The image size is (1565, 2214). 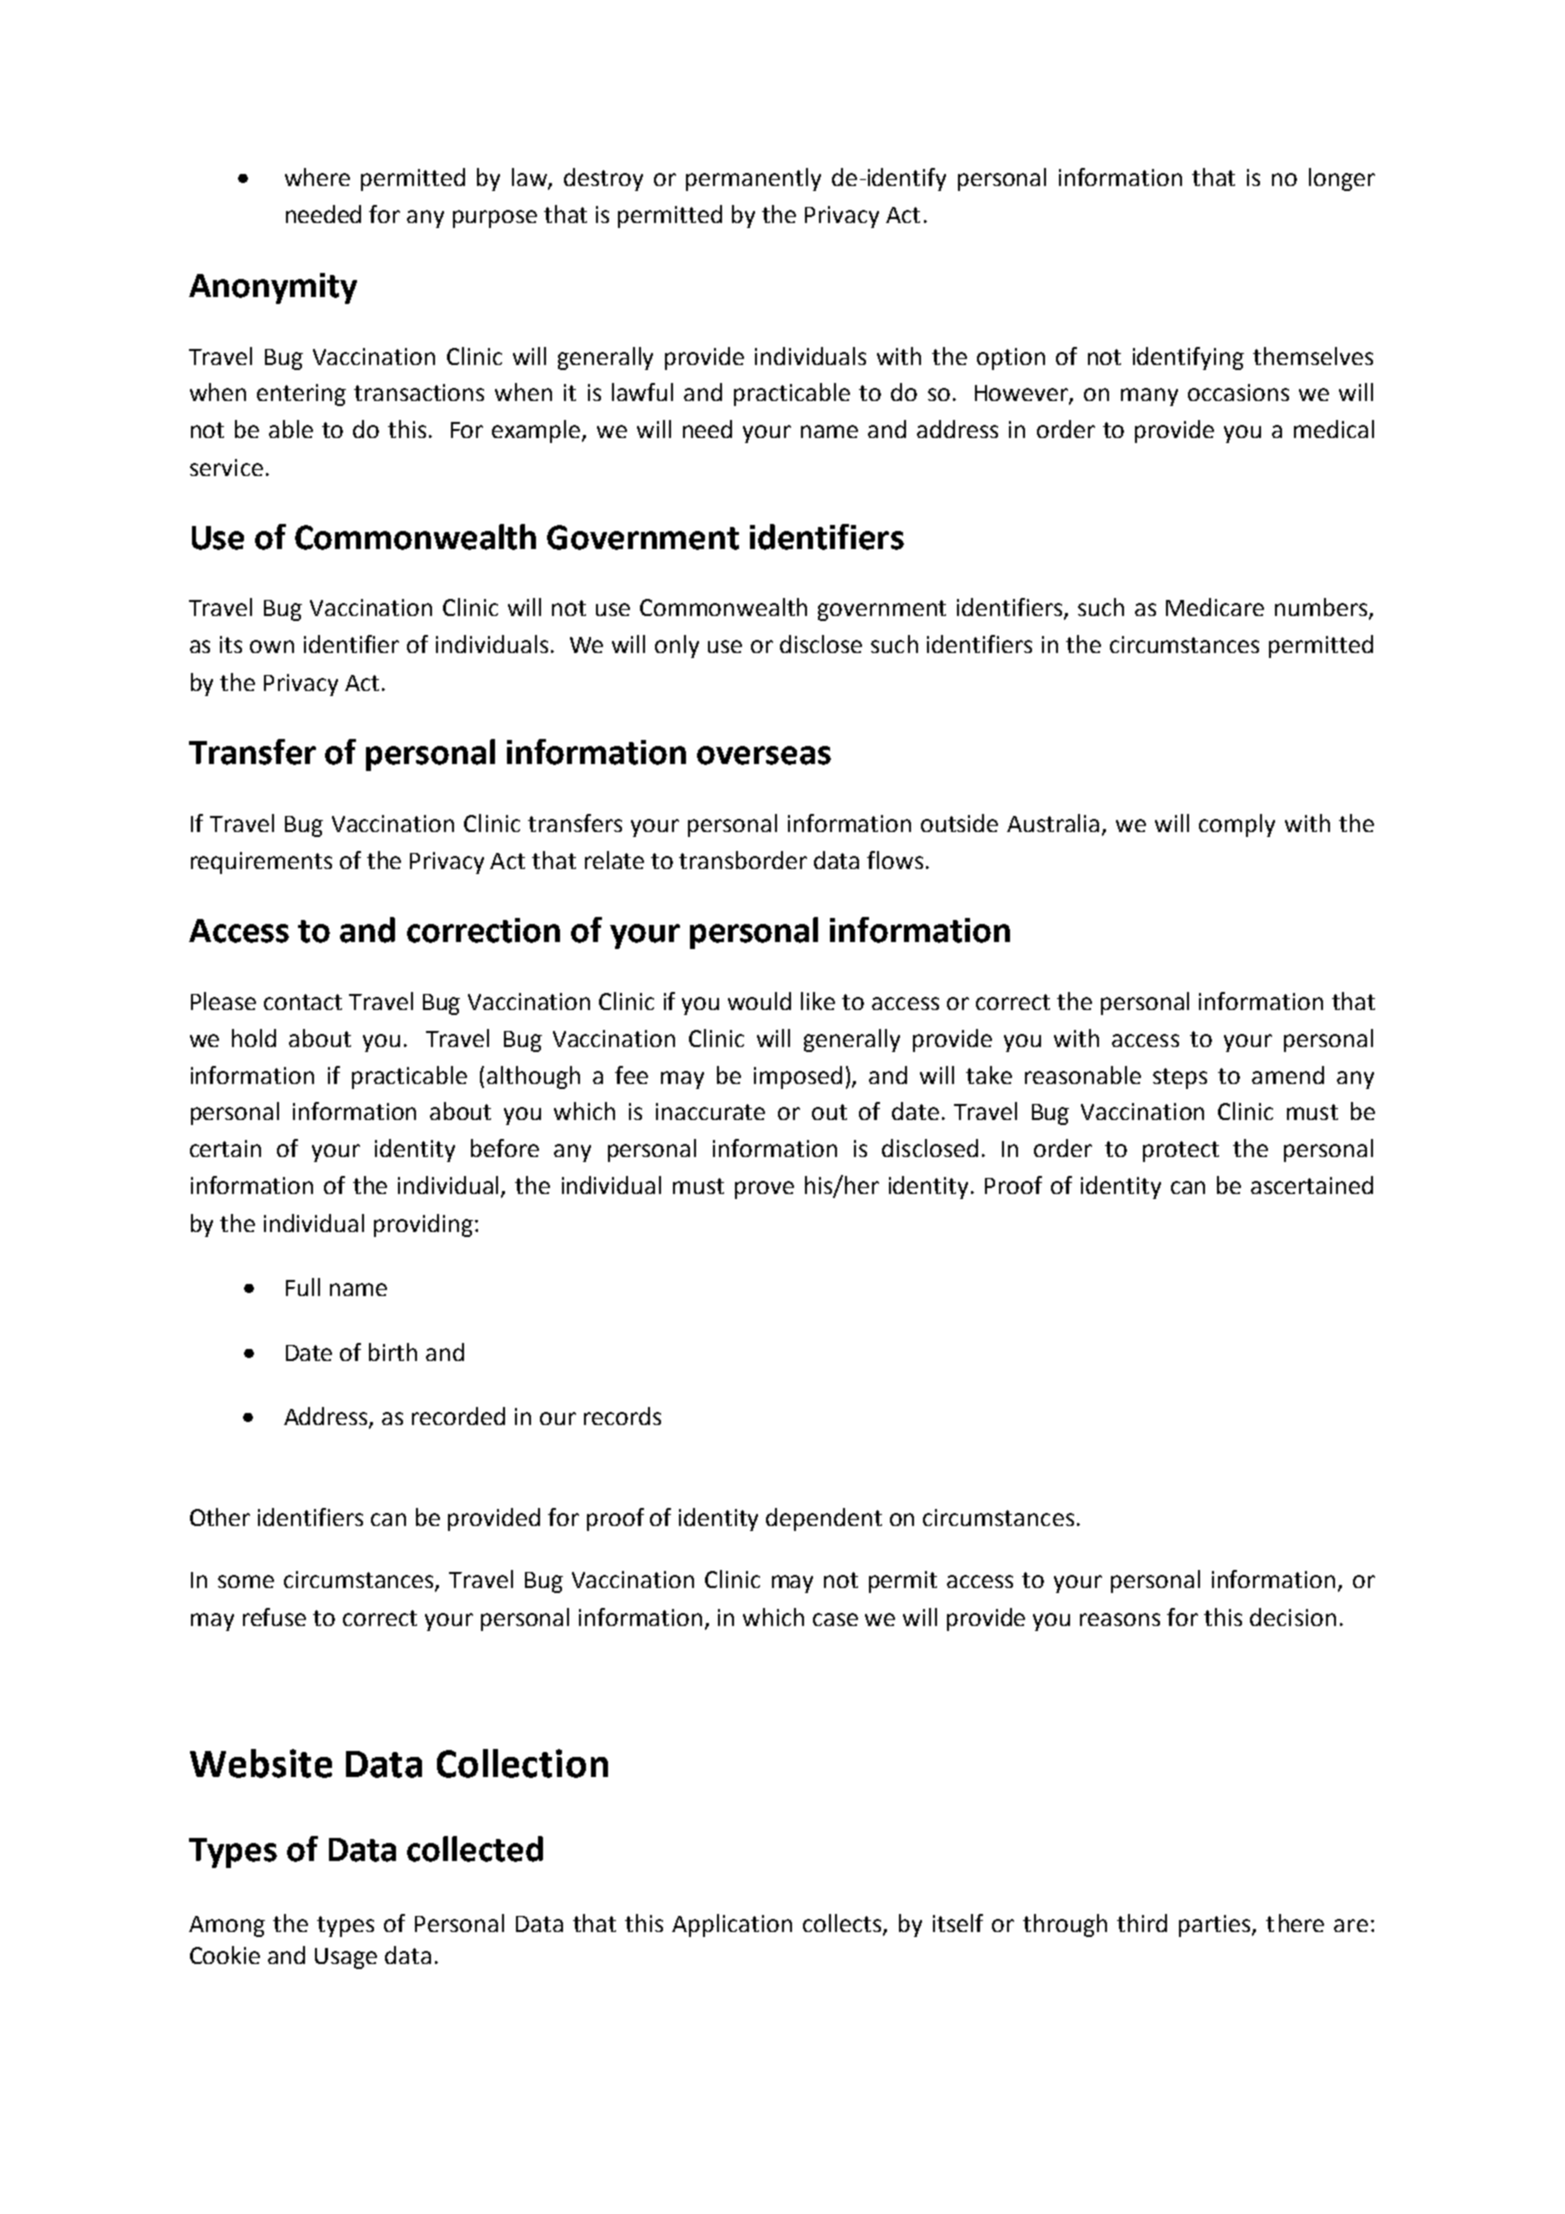 What do you see at coordinates (317, 177) in the screenshot?
I see `where` at bounding box center [317, 177].
